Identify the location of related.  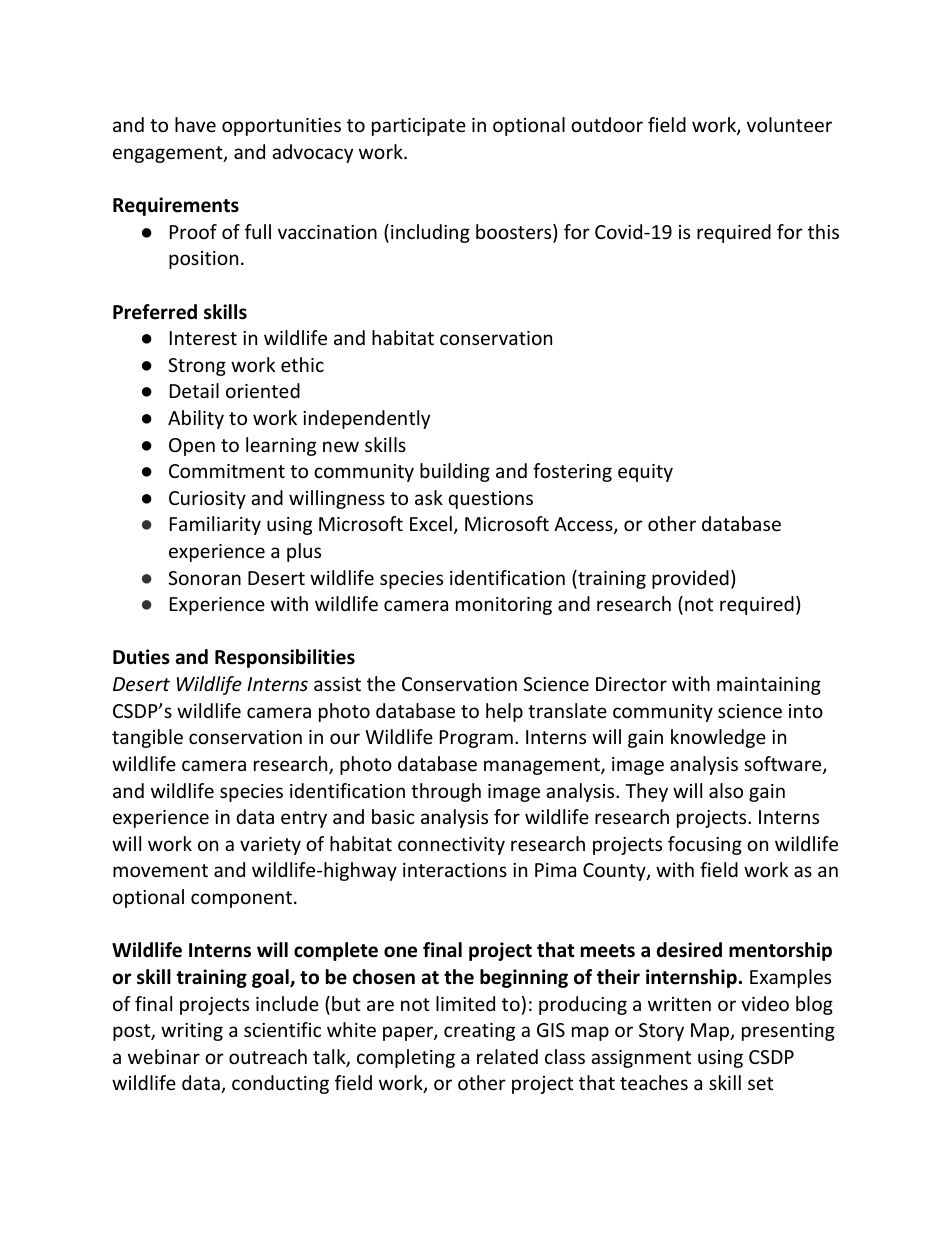
(507, 1056).
